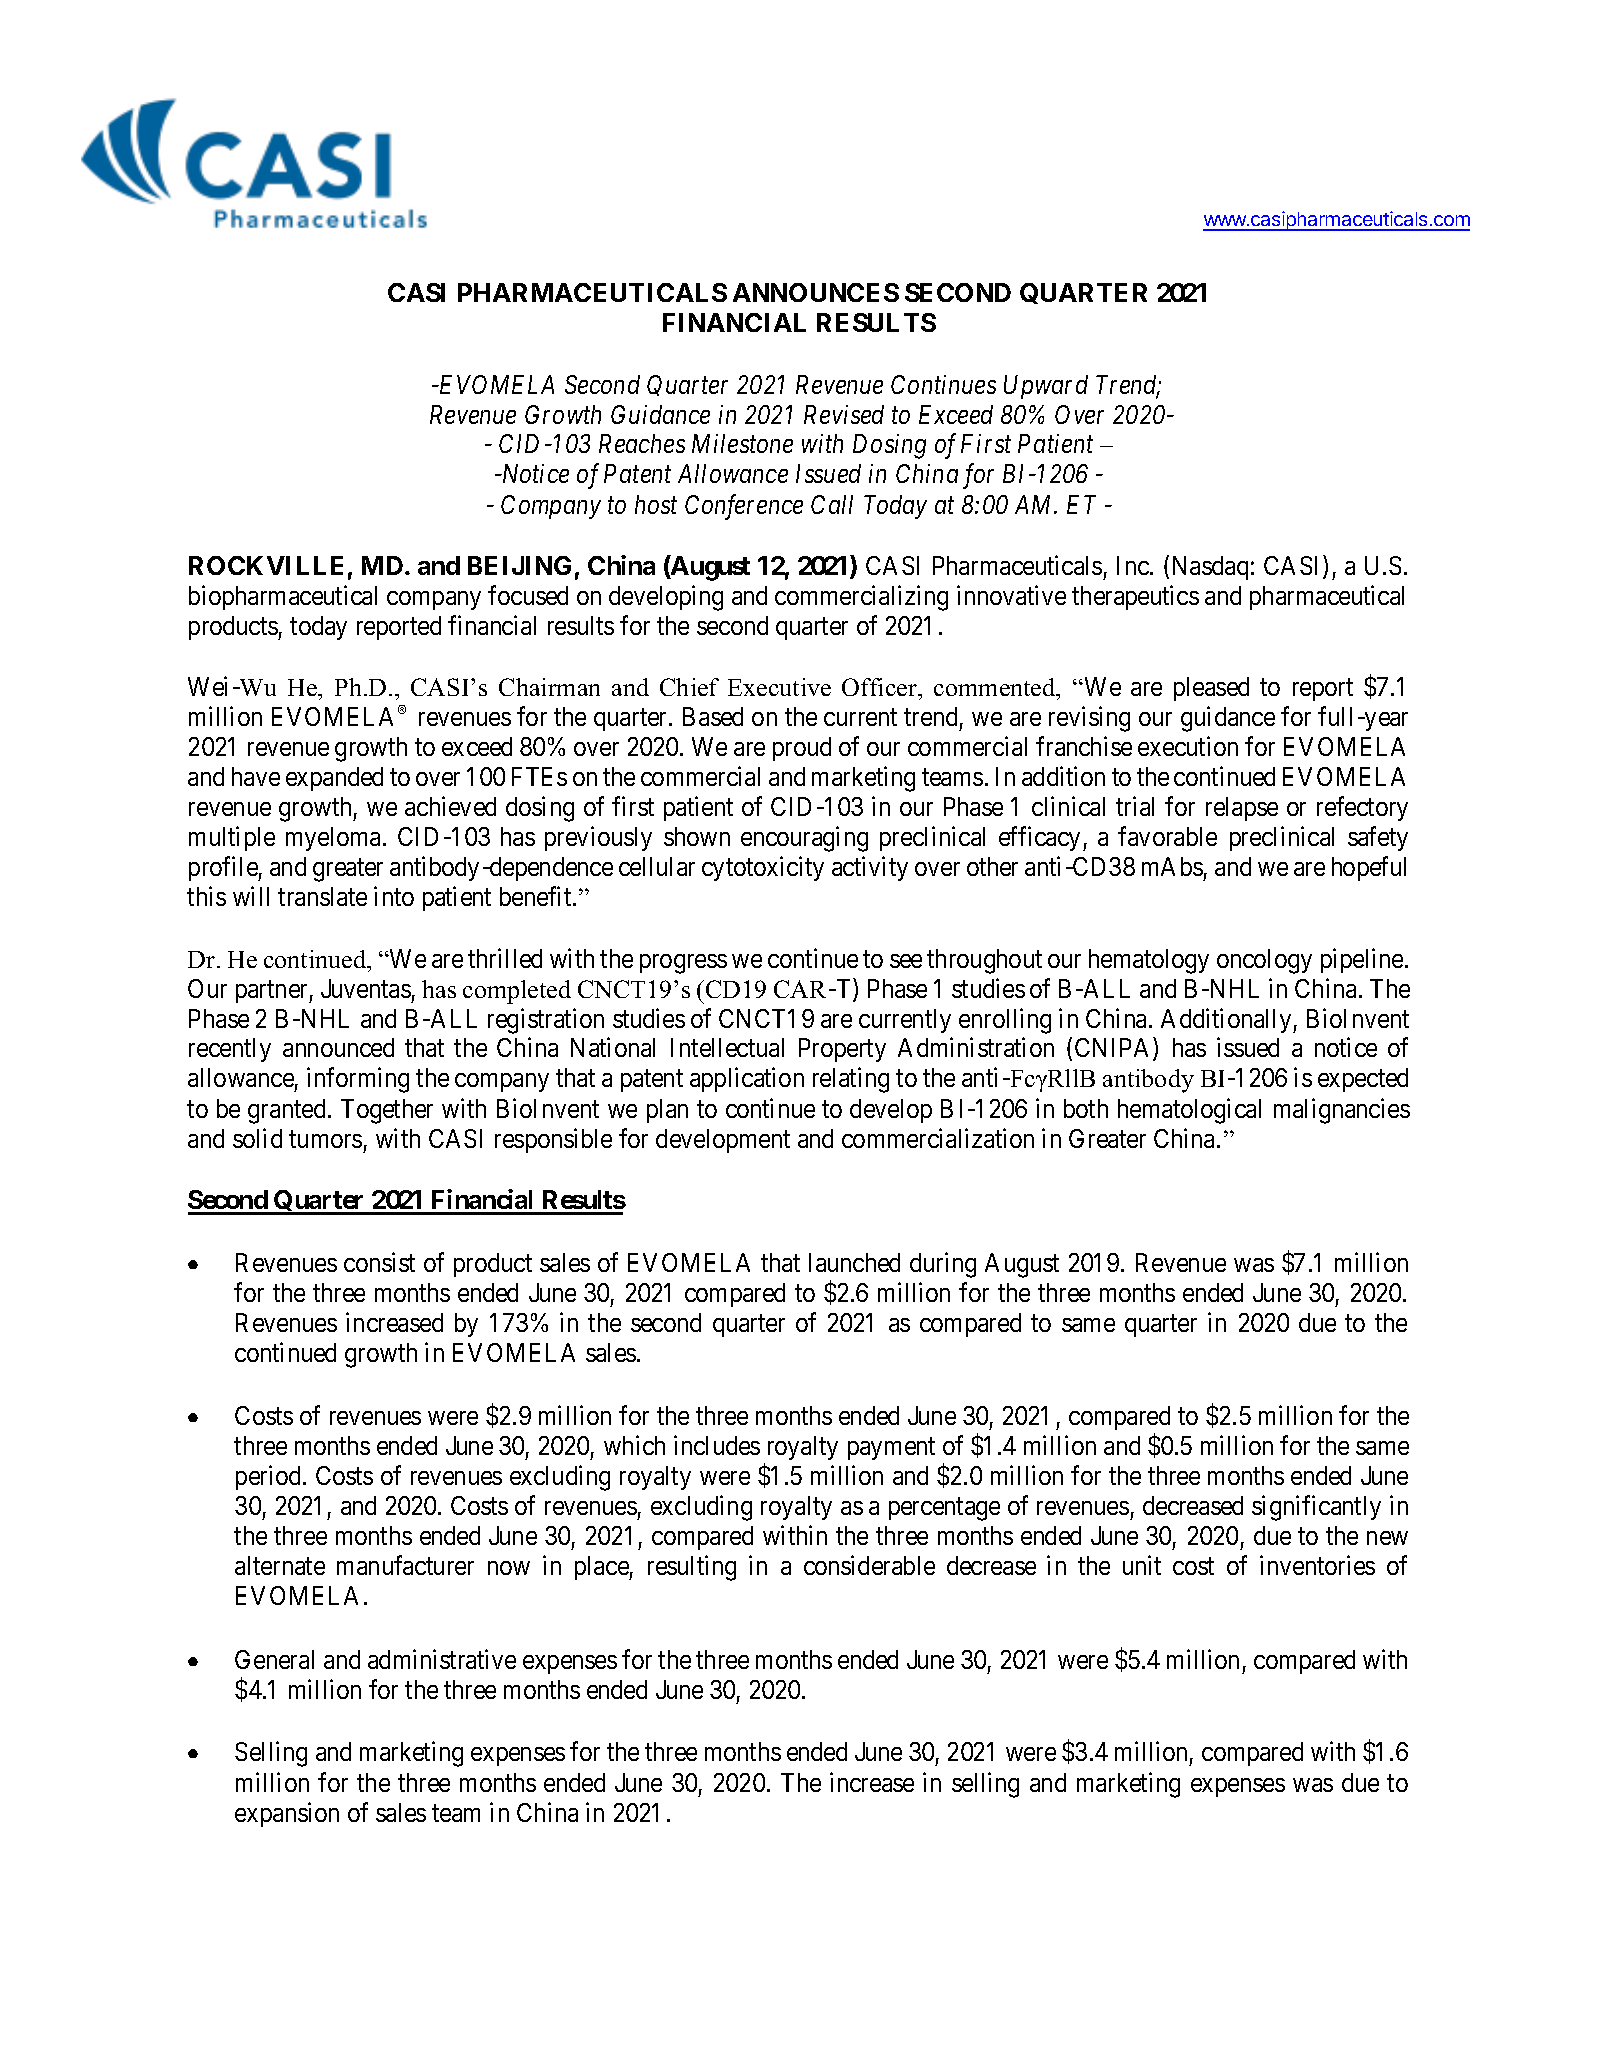 This screenshot has height=2066, width=1597. I want to click on application, so click(747, 1080).
